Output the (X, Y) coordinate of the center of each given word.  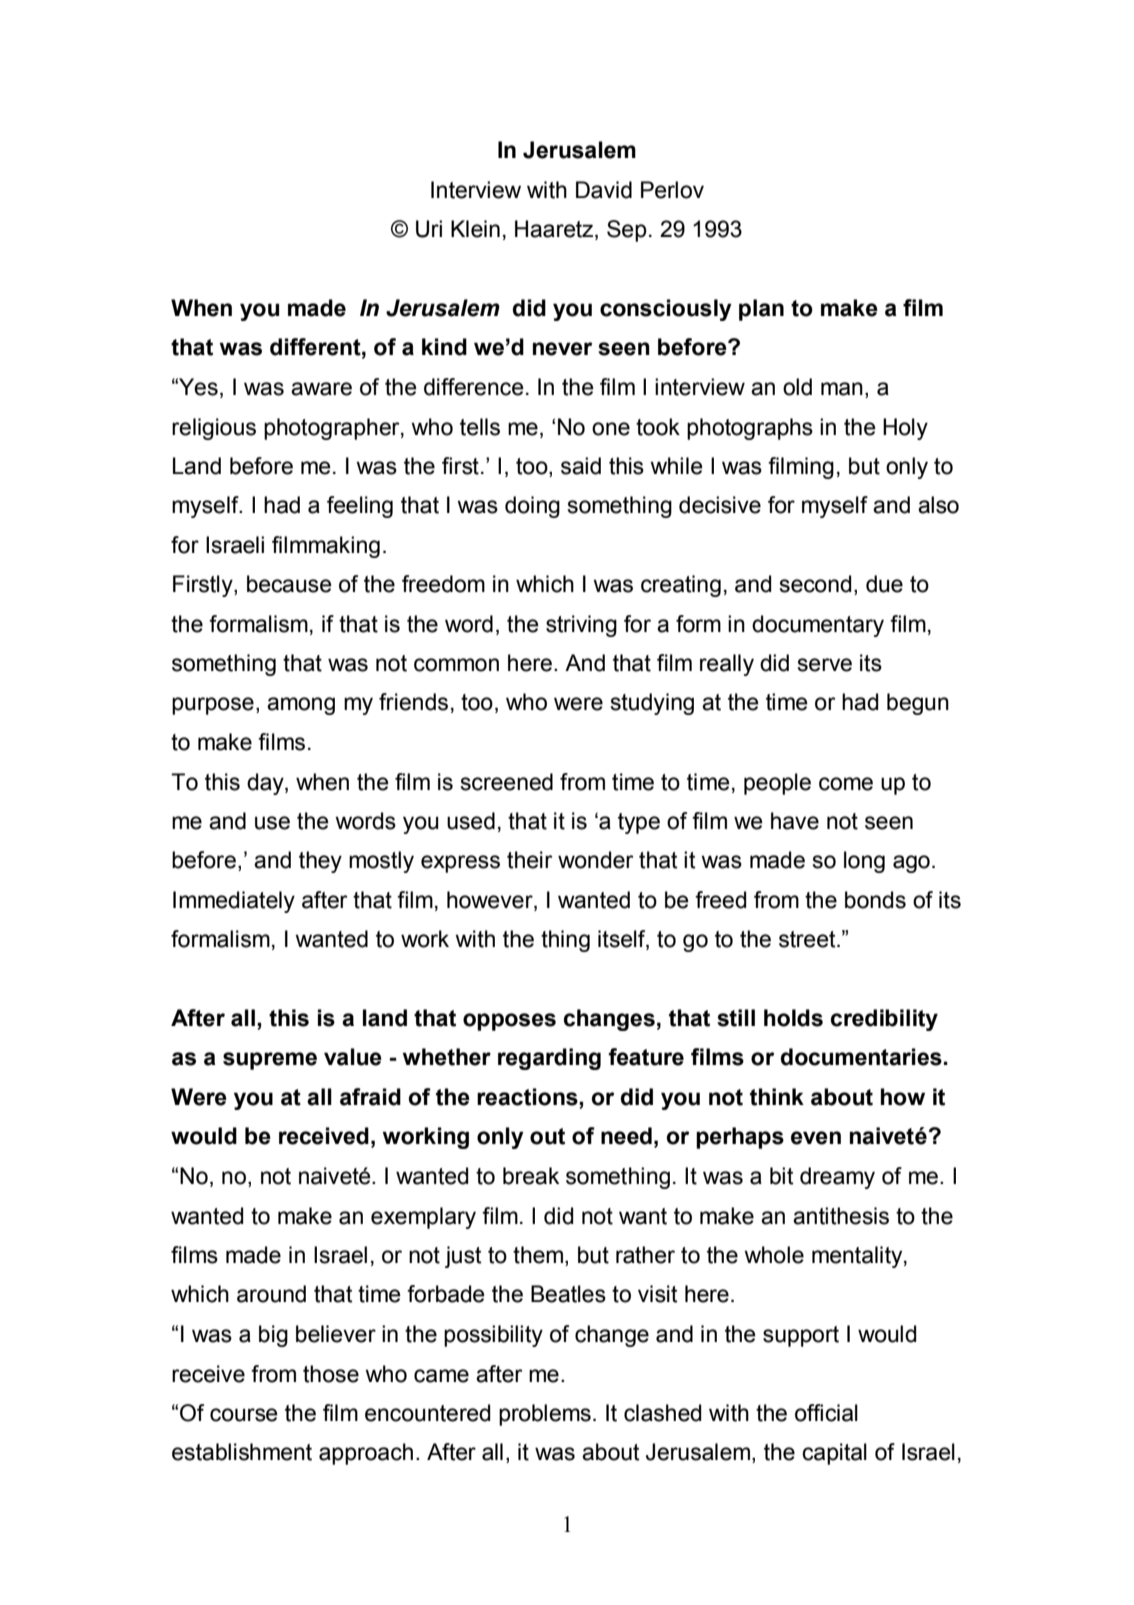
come (846, 784)
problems (545, 1415)
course (244, 1415)
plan (761, 310)
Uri (429, 229)
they (320, 862)
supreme (270, 1061)
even (816, 1138)
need (626, 1136)
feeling (360, 507)
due (884, 584)
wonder (596, 860)
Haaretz (555, 230)
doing (532, 507)
